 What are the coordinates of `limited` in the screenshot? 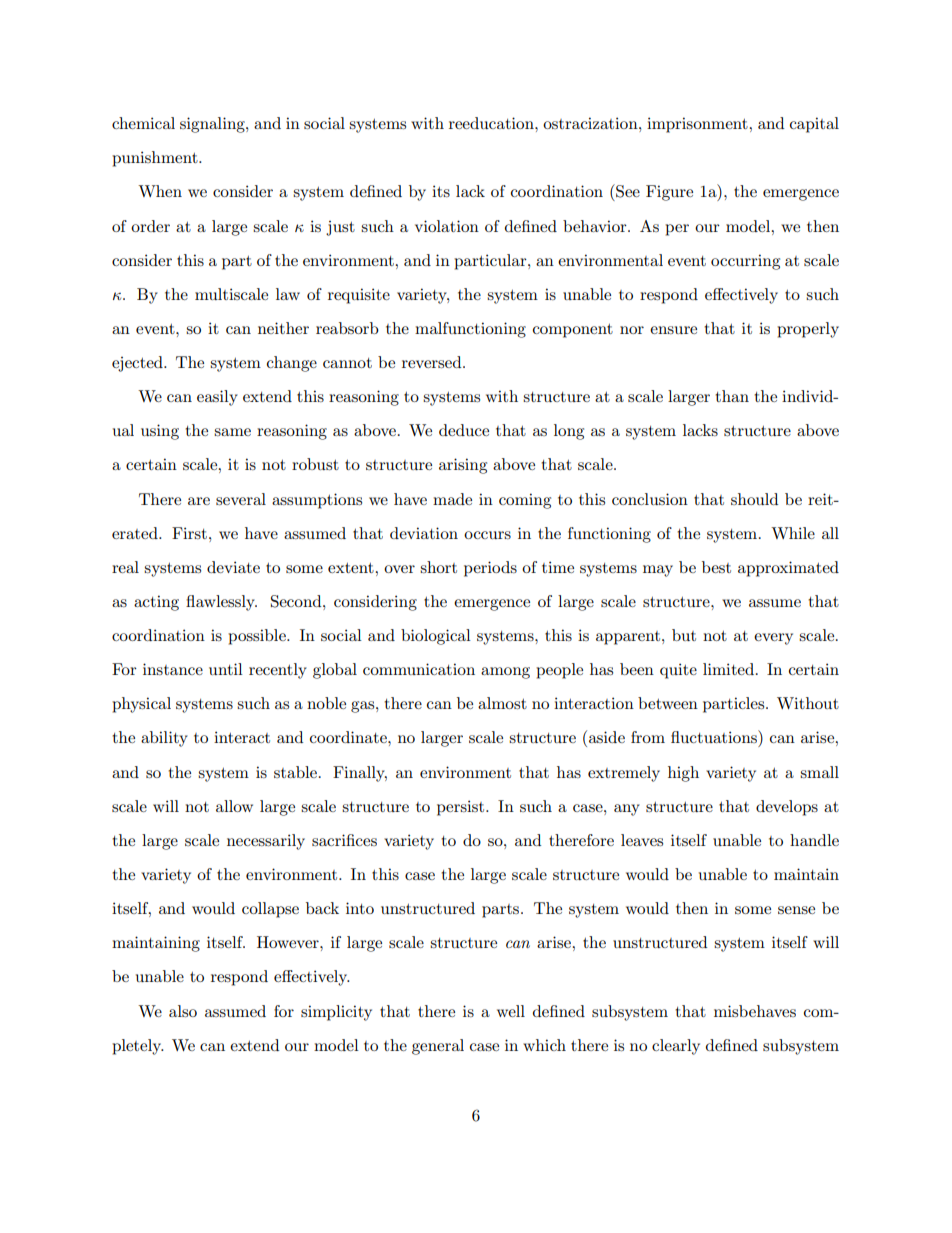 It's located at (730, 669).
